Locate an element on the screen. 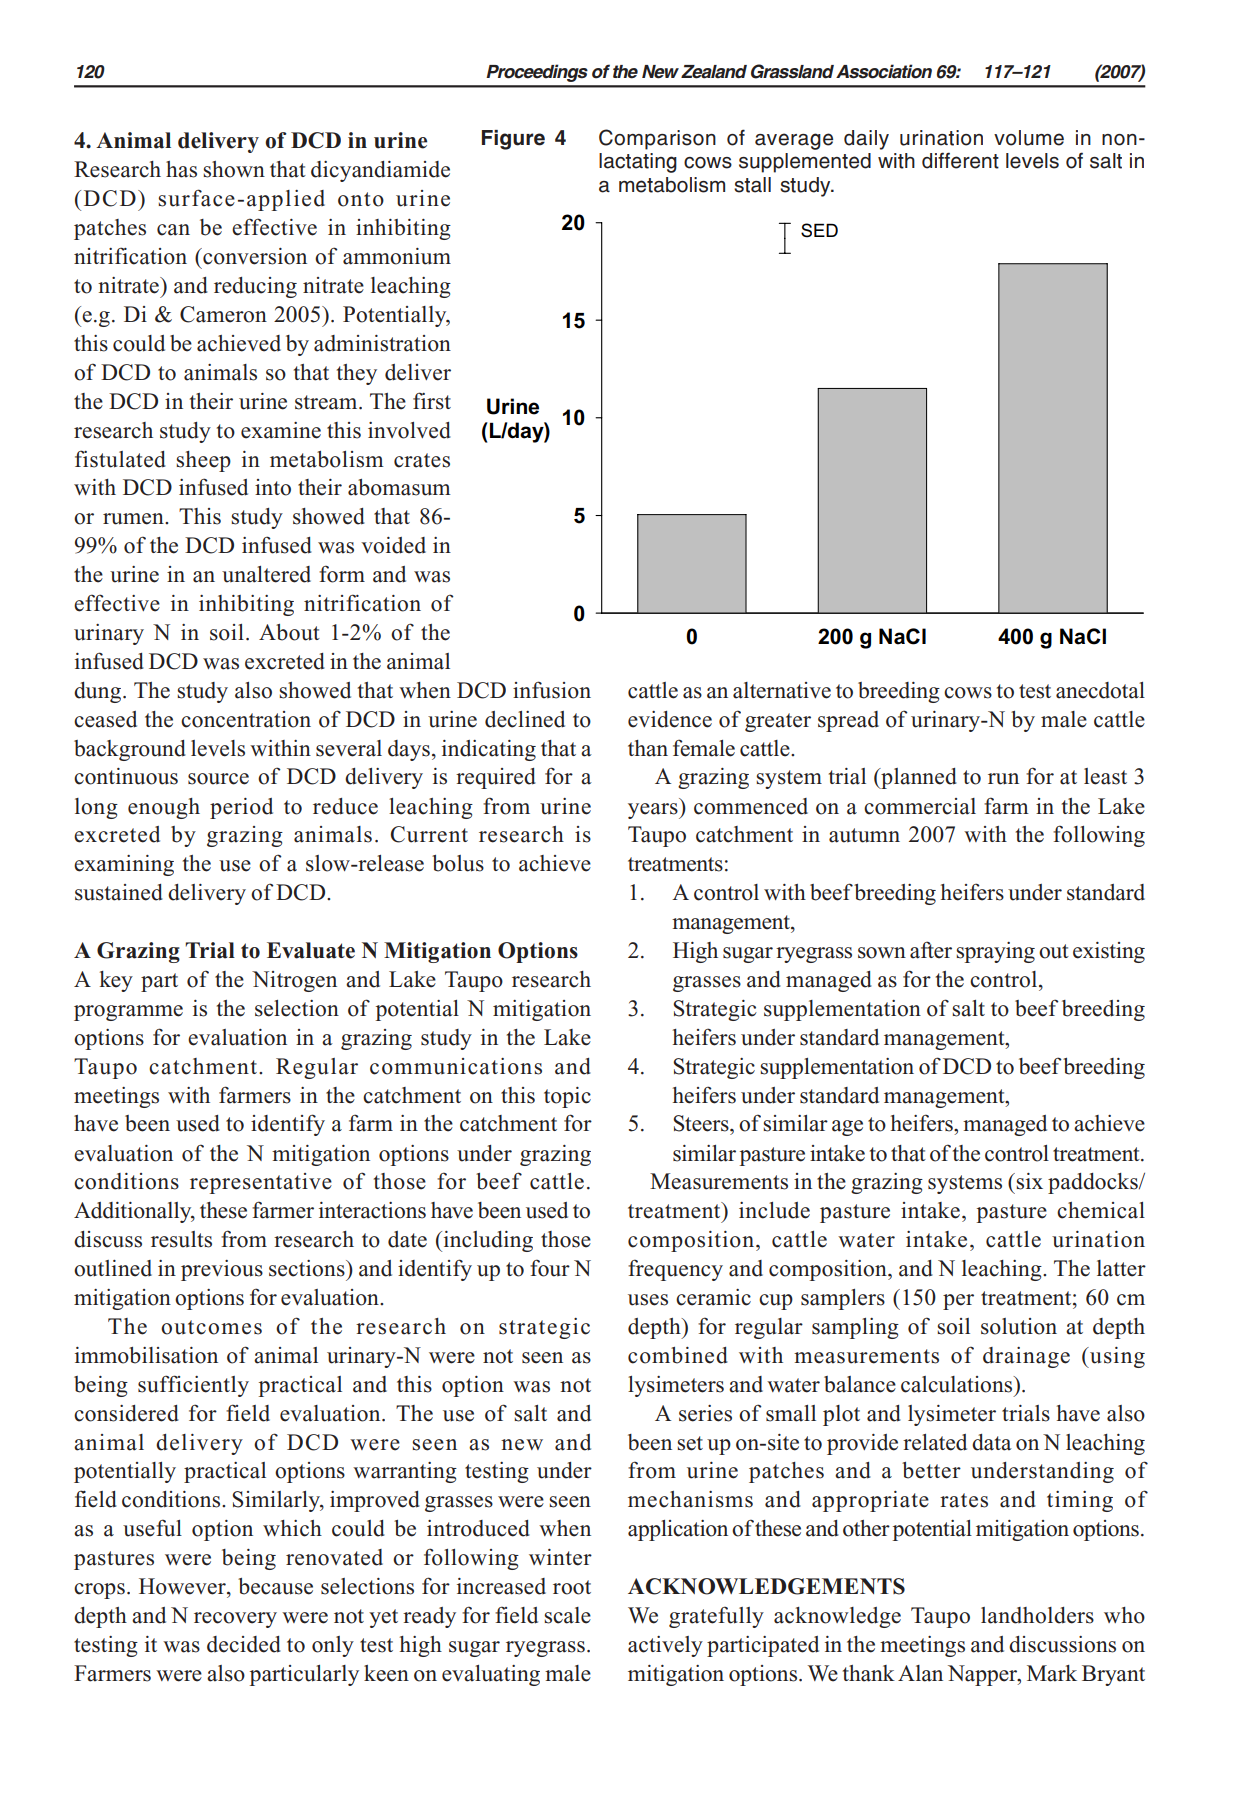 This screenshot has height=1809, width=1256. shown is located at coordinates (234, 169).
